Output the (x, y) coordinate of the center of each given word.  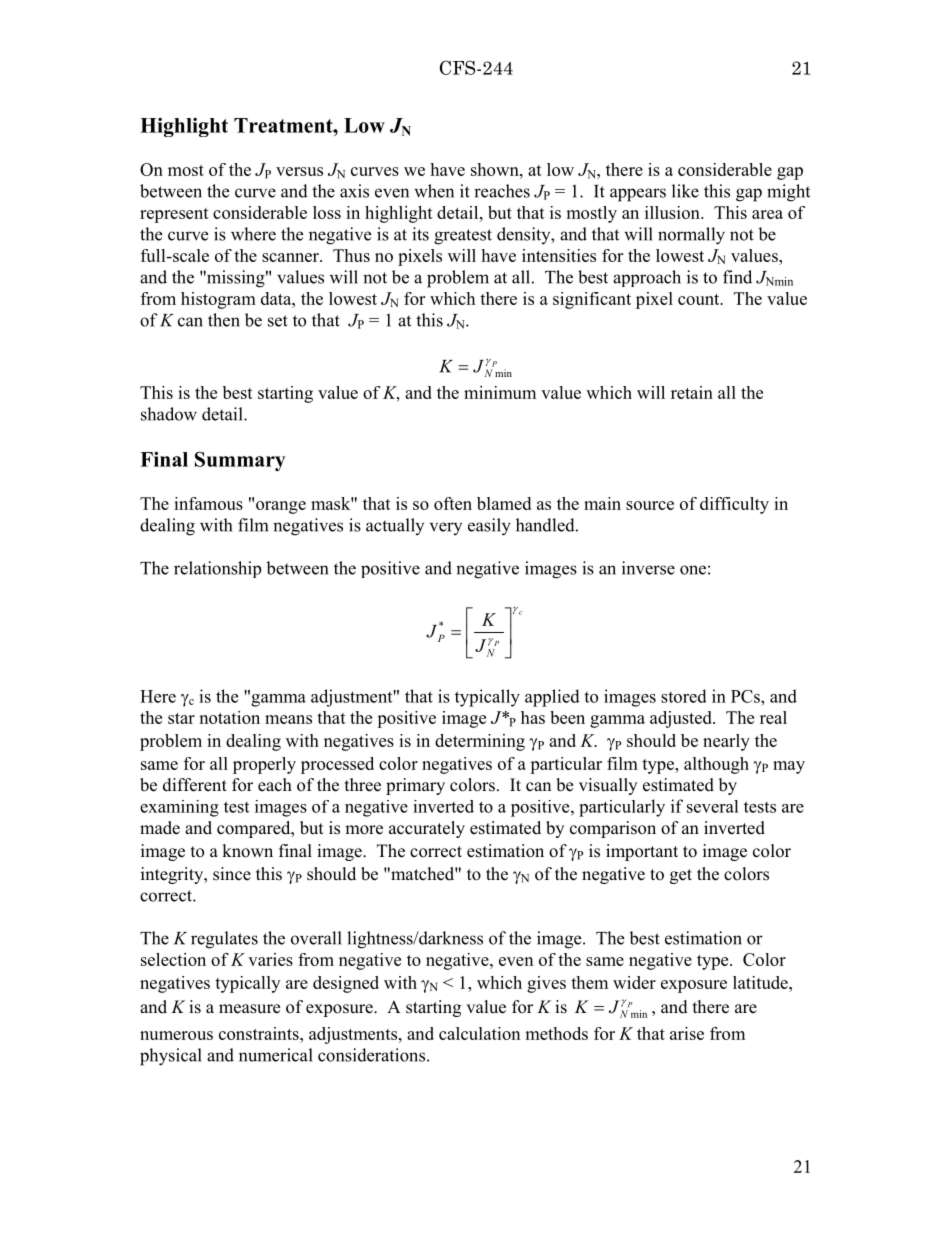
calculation (479, 1033)
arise (687, 1033)
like (685, 191)
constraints (260, 1033)
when (434, 191)
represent (174, 215)
